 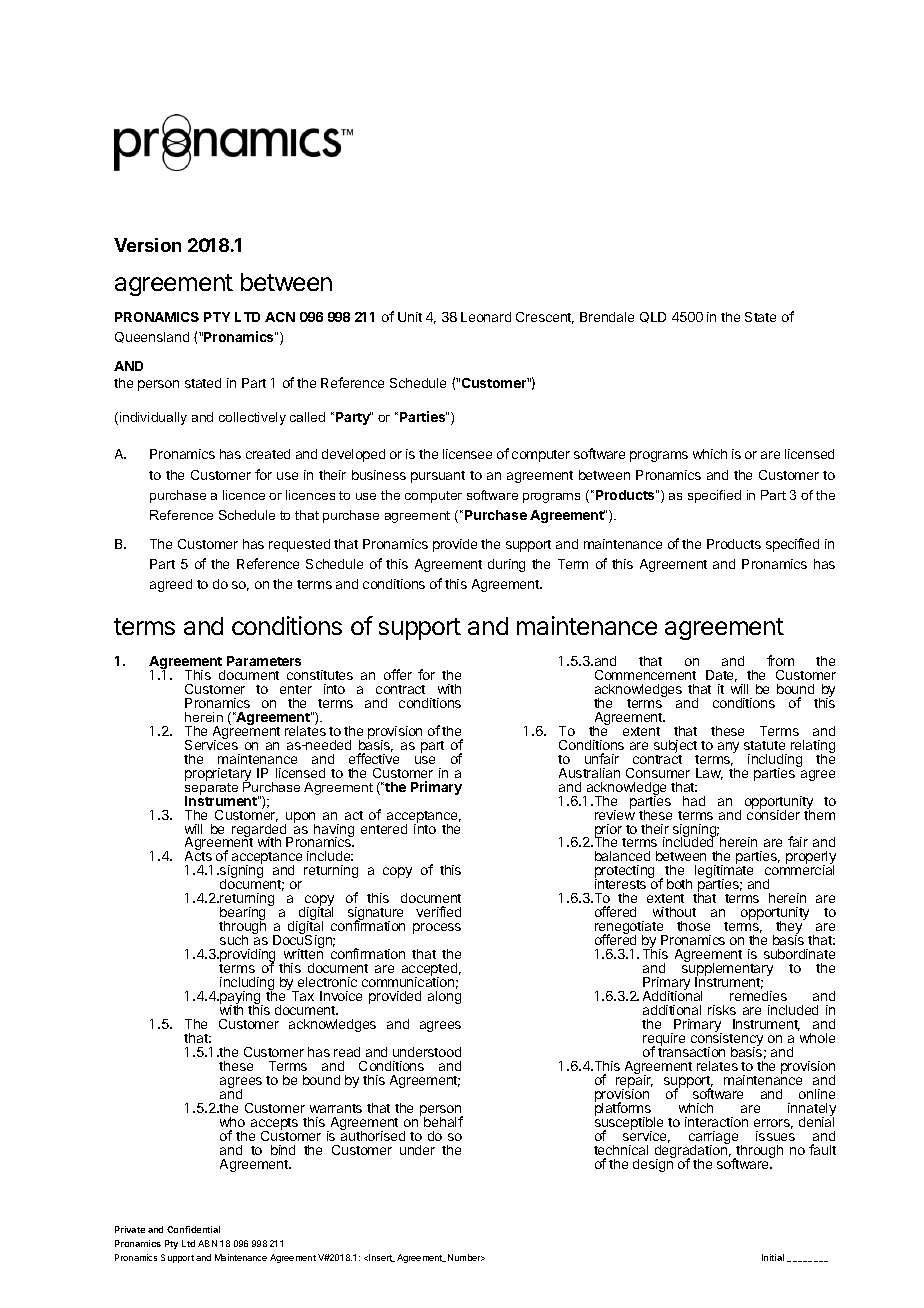 I want to click on during, so click(x=506, y=565).
